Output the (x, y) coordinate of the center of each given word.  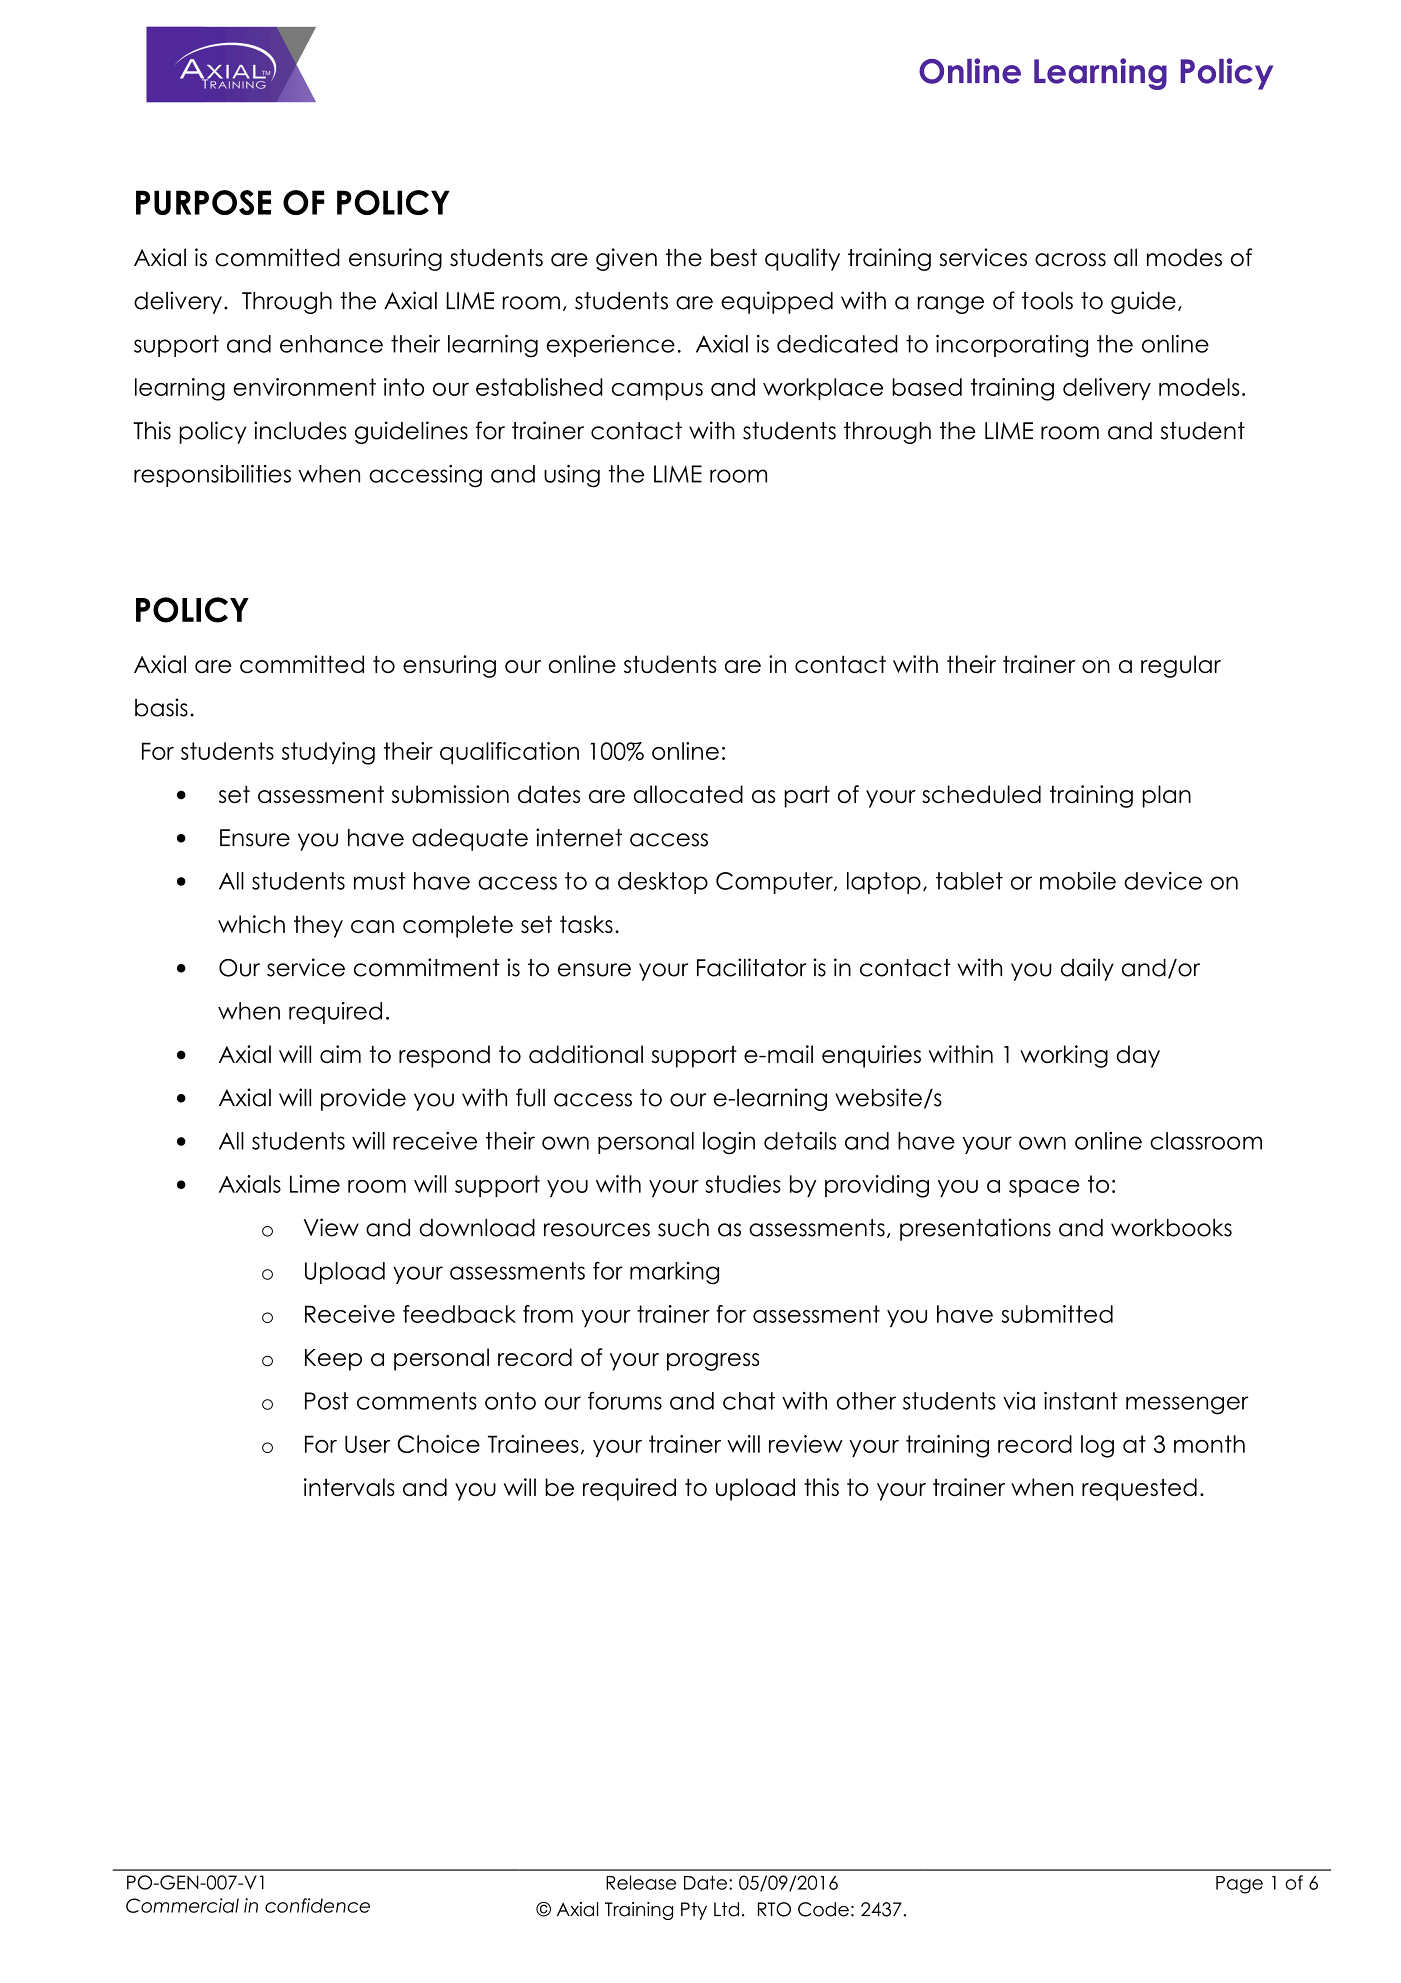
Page (1239, 1885)
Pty (694, 1911)
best (734, 257)
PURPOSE (203, 202)
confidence (317, 1905)
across (1070, 260)
